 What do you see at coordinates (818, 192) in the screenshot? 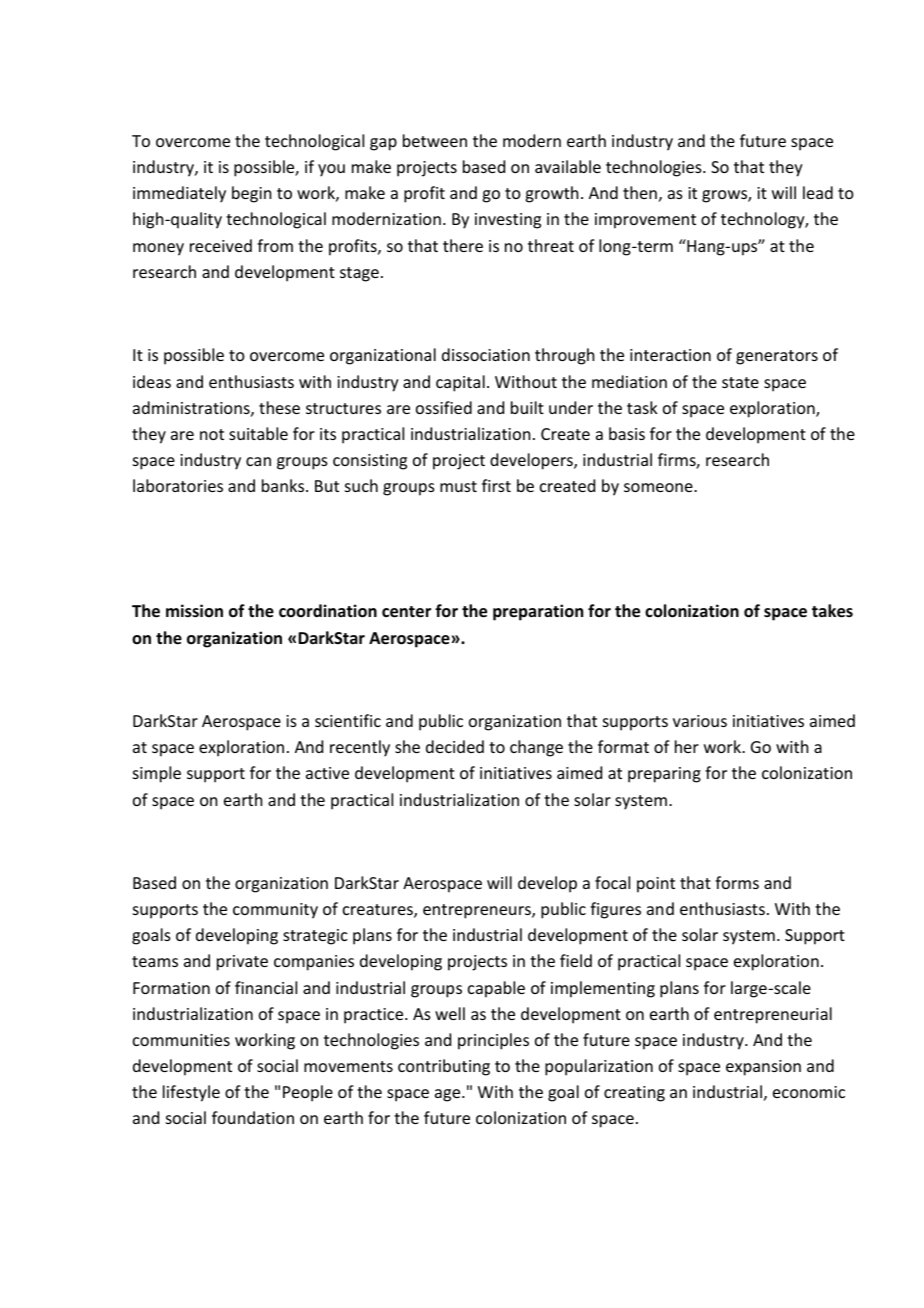
I see `lead` at bounding box center [818, 192].
